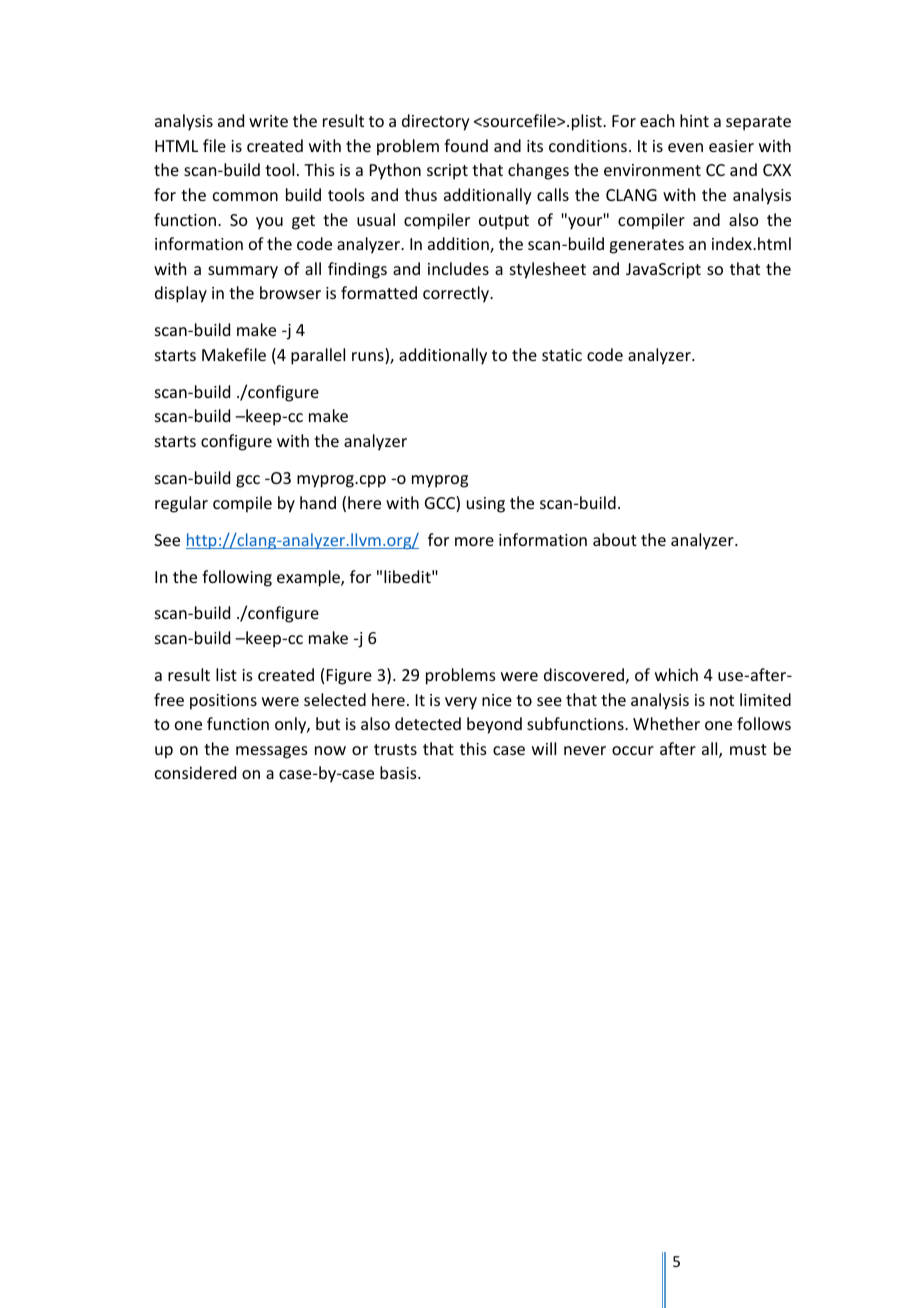 The height and width of the page is (1308, 924). What do you see at coordinates (646, 246) in the page?
I see `generates` at bounding box center [646, 246].
